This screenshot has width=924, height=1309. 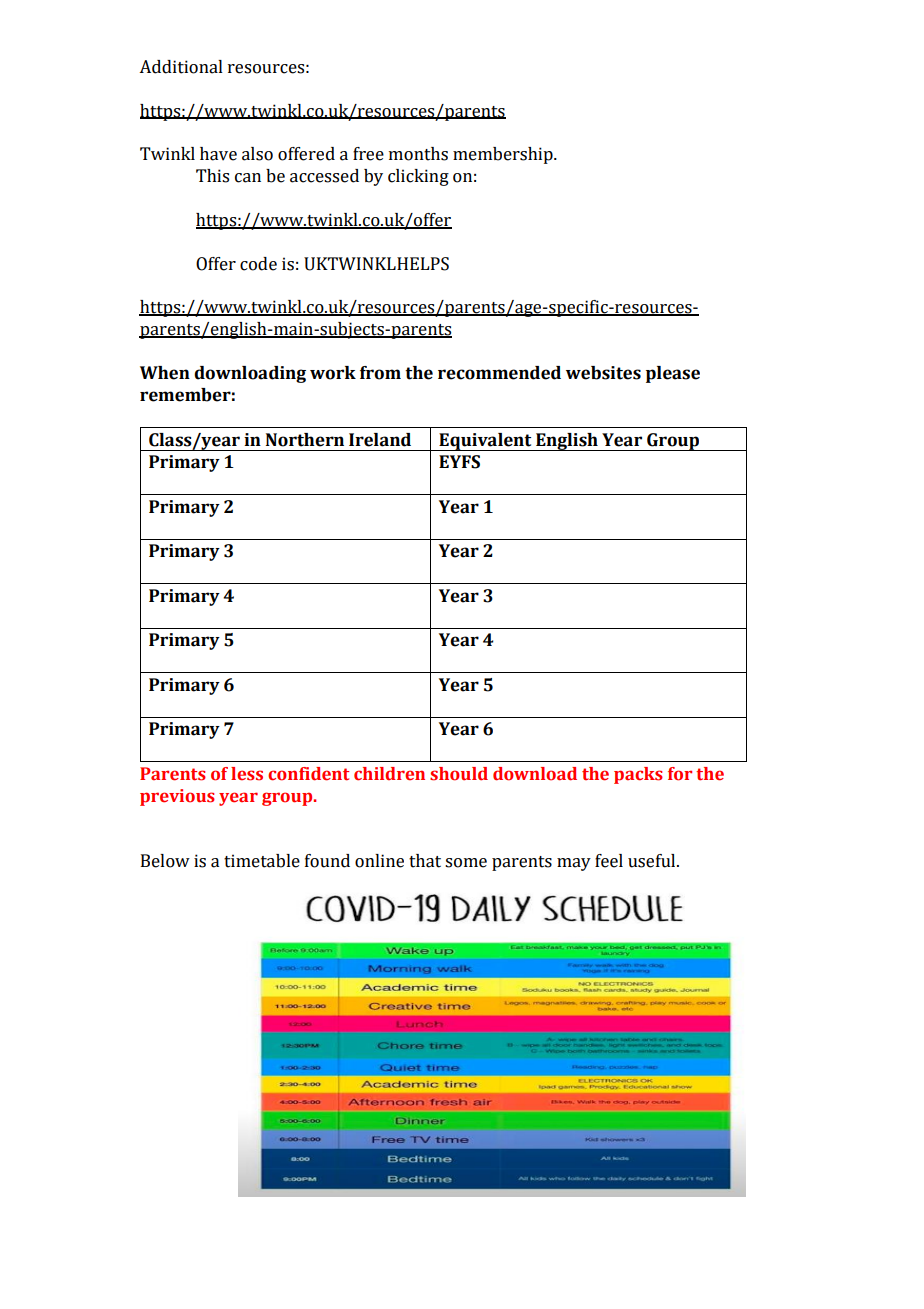 What do you see at coordinates (262, 861) in the screenshot?
I see `timetable` at bounding box center [262, 861].
